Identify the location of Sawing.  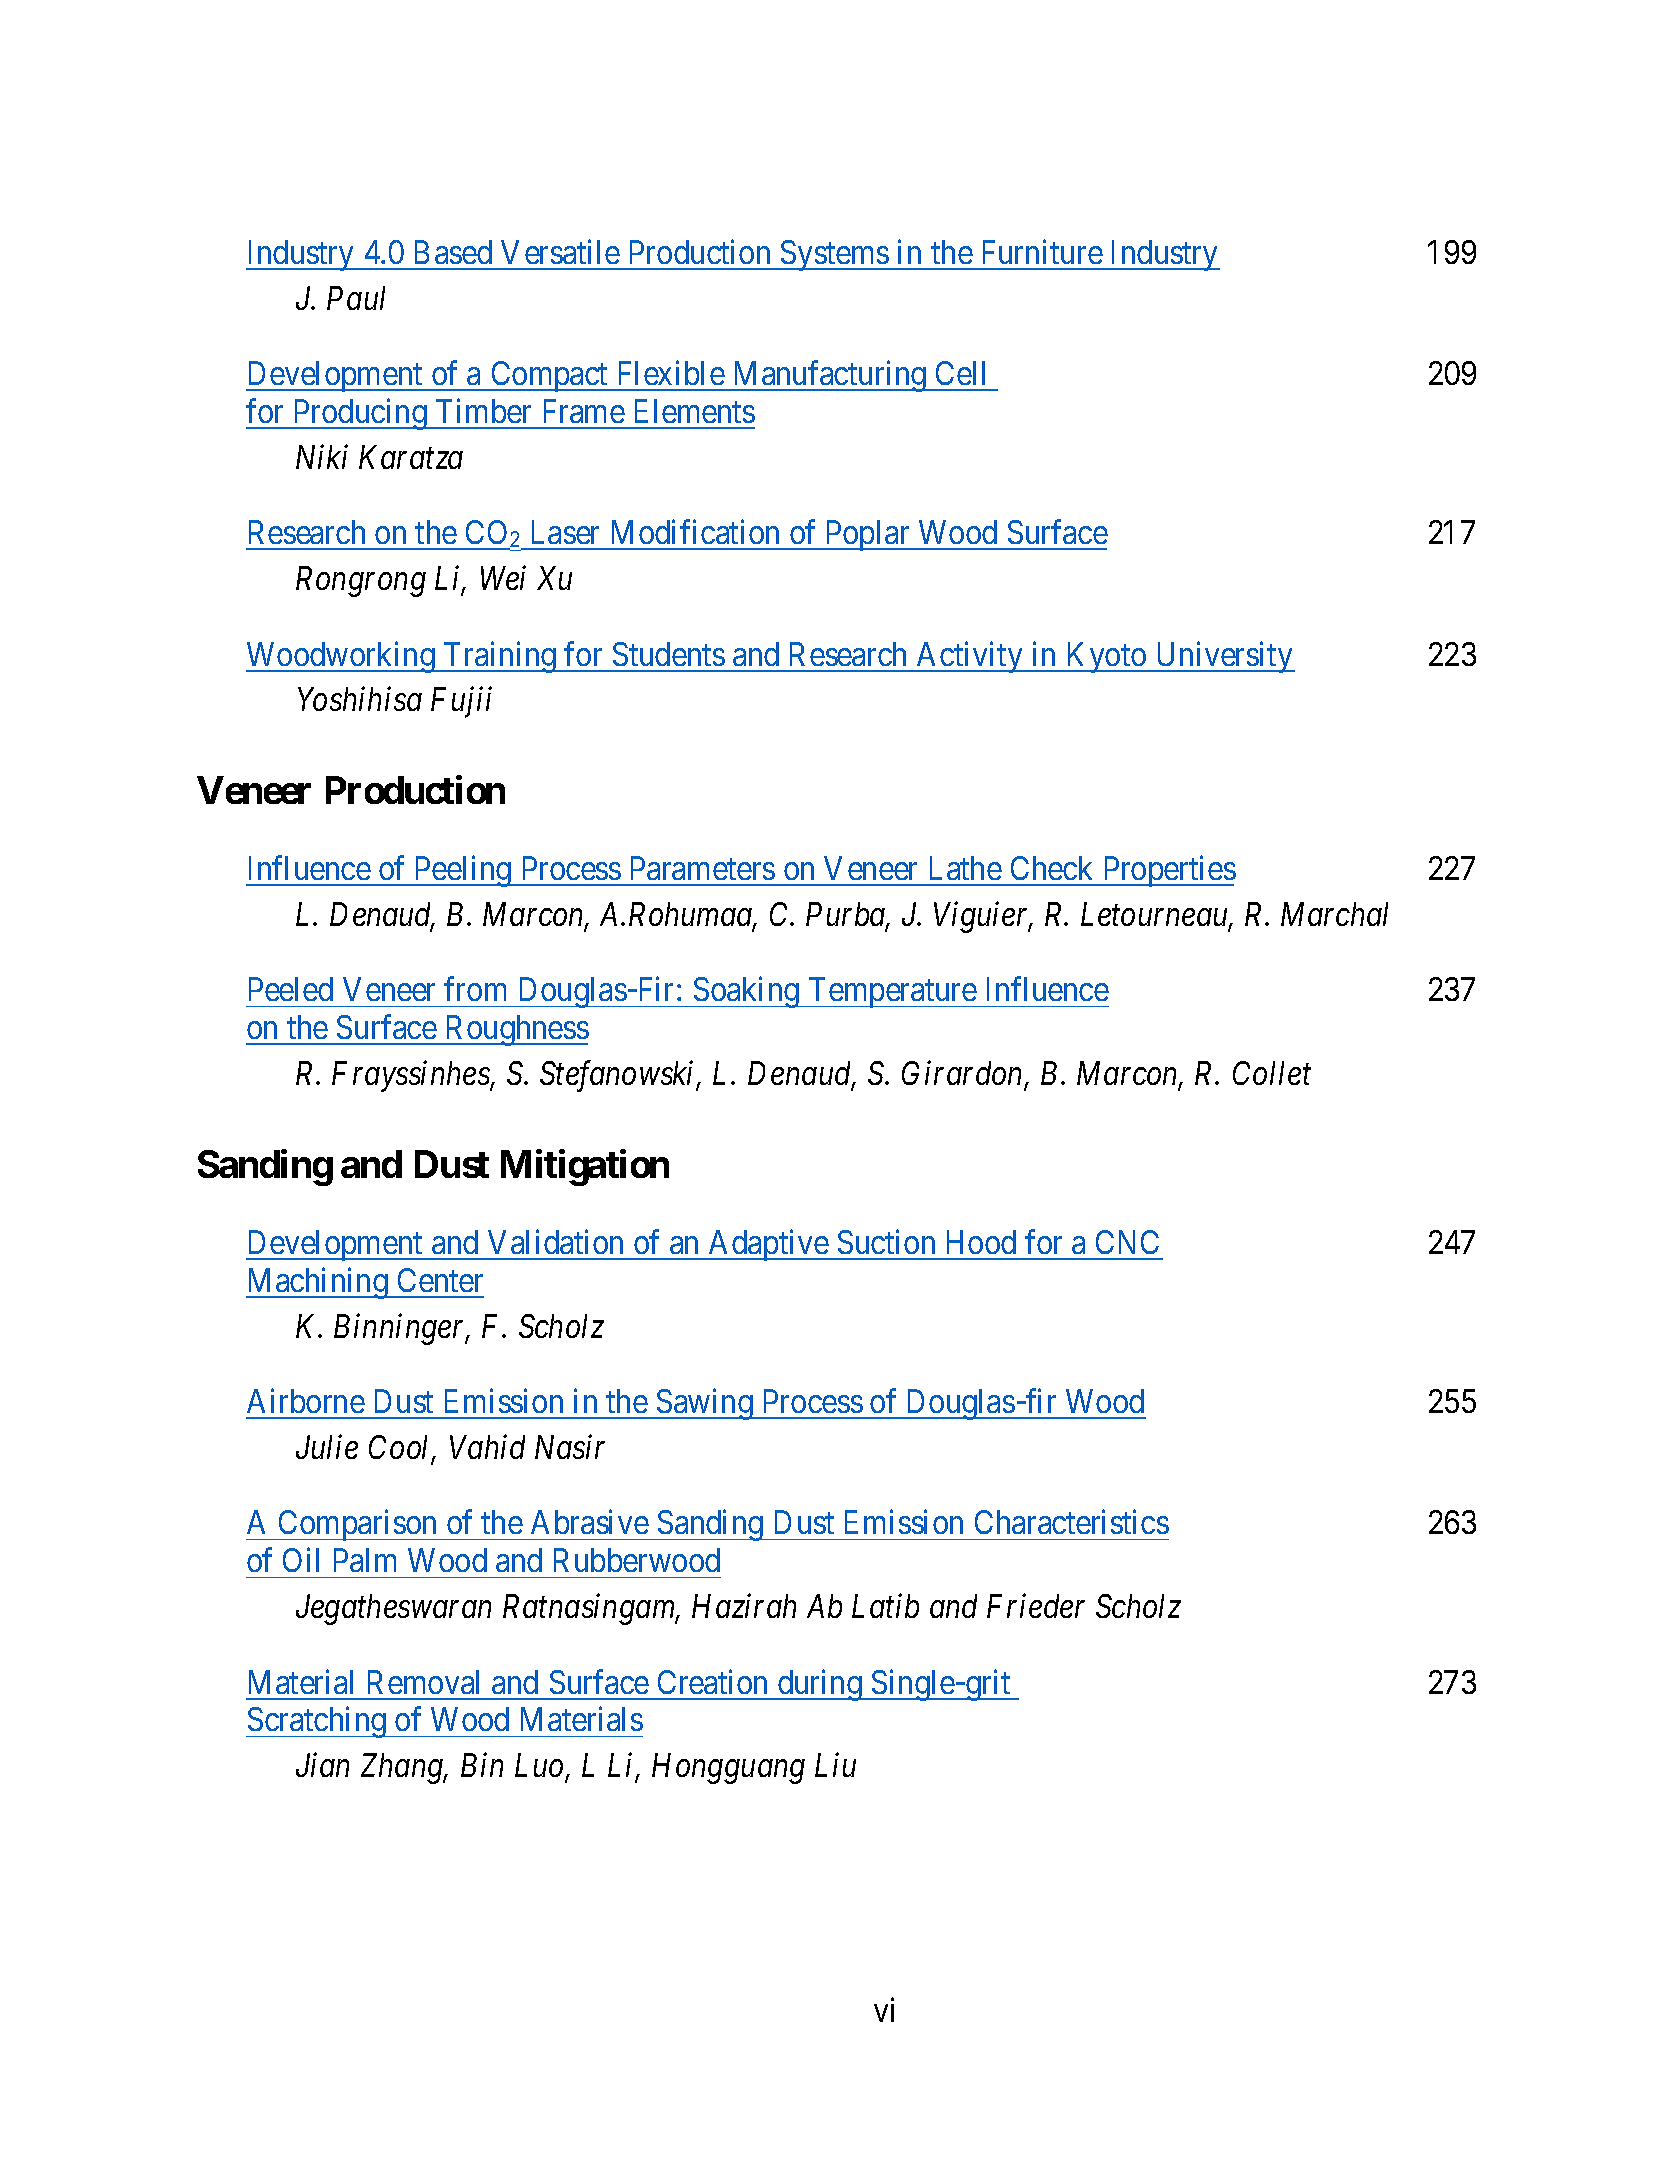
(704, 1404).
